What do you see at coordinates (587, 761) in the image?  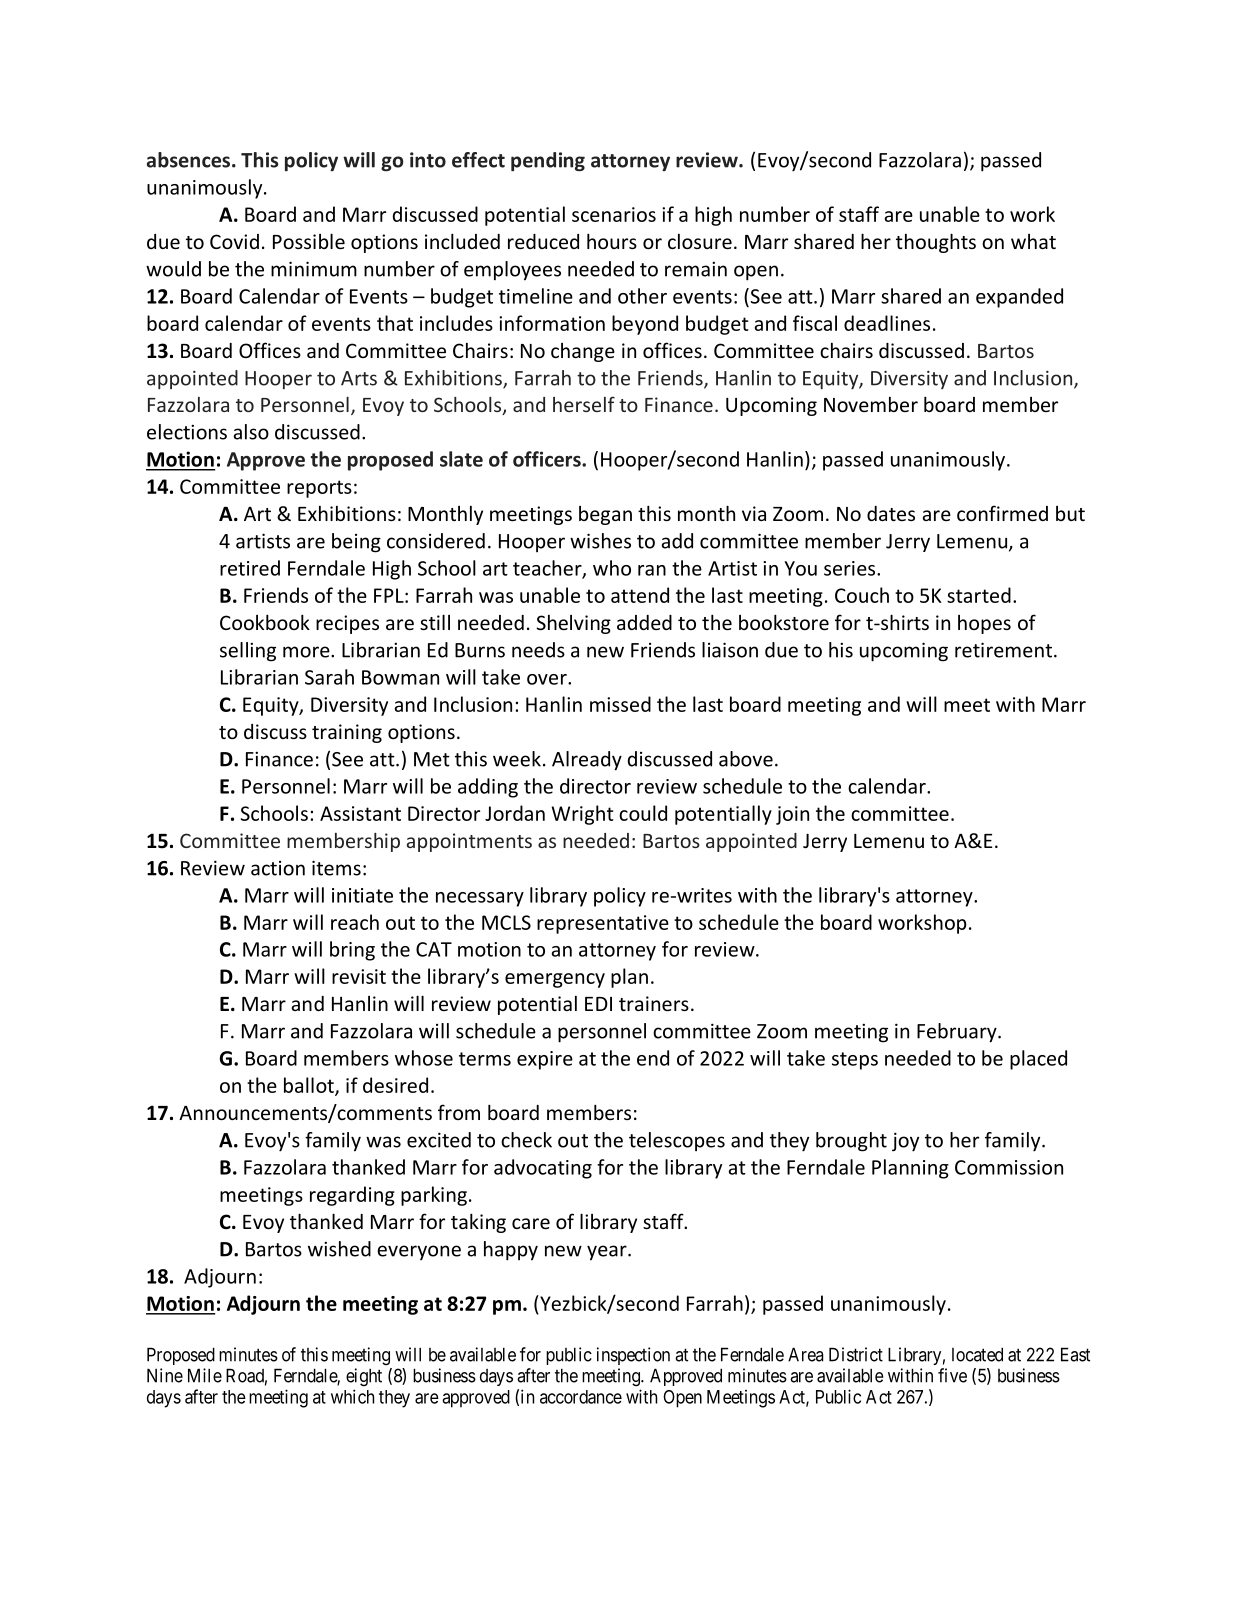 I see `Already` at bounding box center [587, 761].
